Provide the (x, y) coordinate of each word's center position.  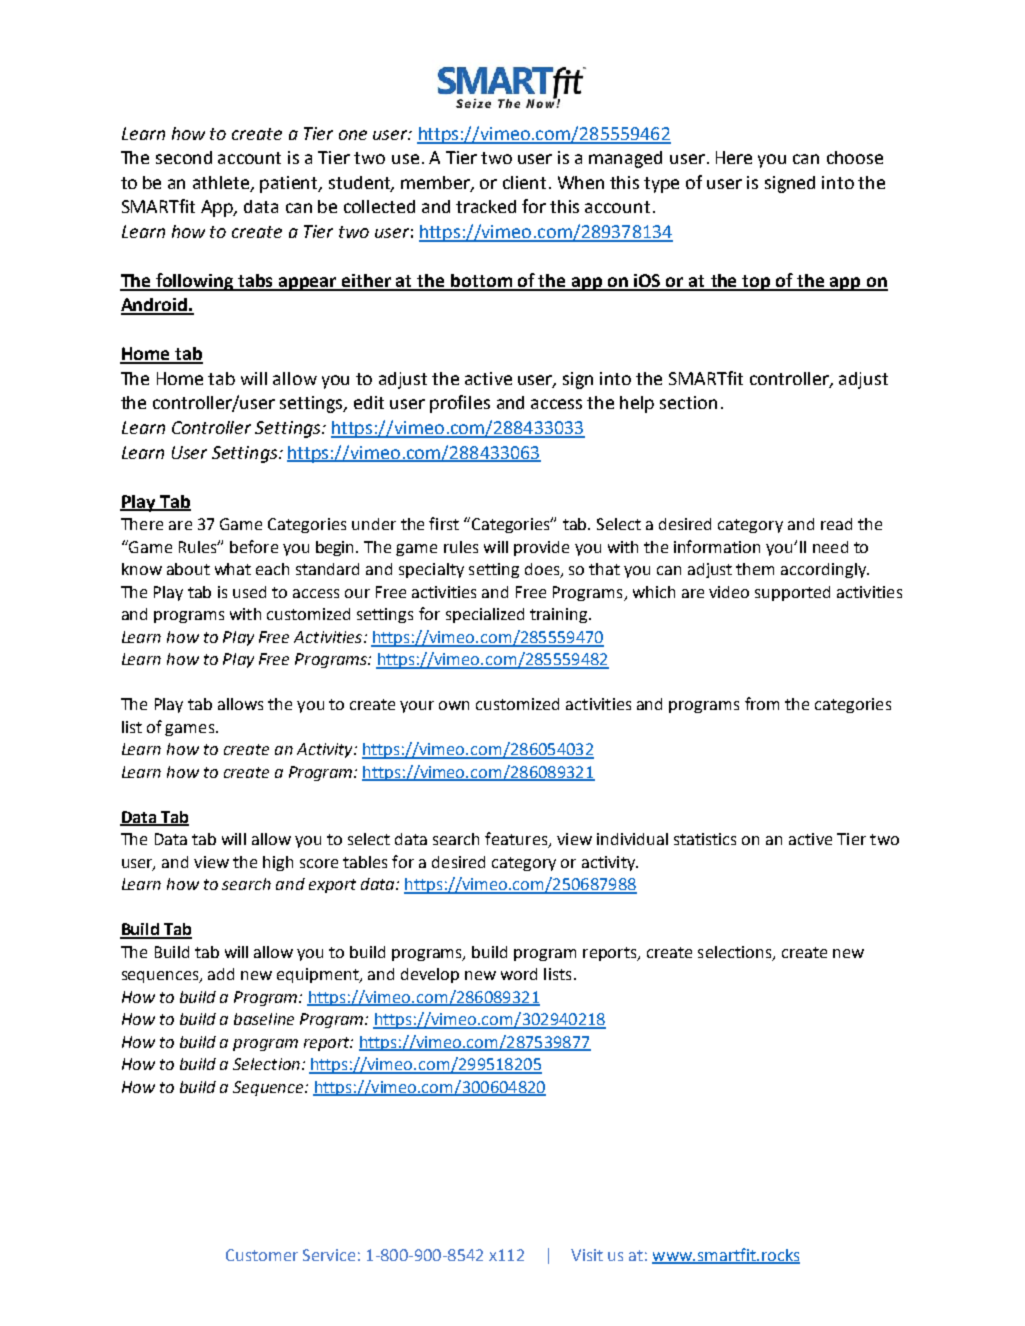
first (444, 523)
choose (855, 157)
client (524, 182)
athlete (222, 183)
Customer (262, 1255)
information (717, 546)
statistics (705, 839)
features (517, 840)
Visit (587, 1255)
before (254, 546)
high (278, 863)
